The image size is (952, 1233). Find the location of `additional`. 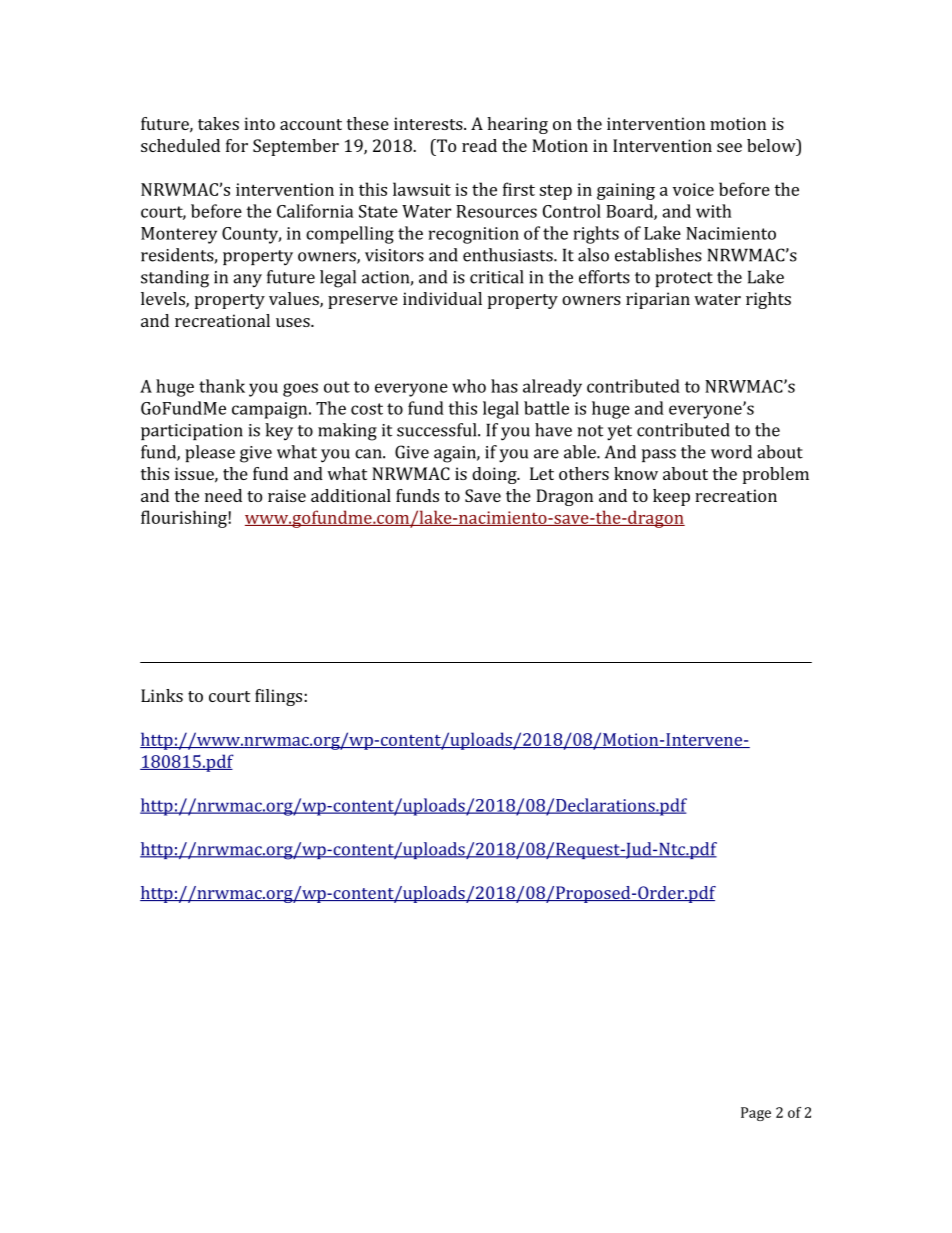

additional is located at coordinates (351, 495).
